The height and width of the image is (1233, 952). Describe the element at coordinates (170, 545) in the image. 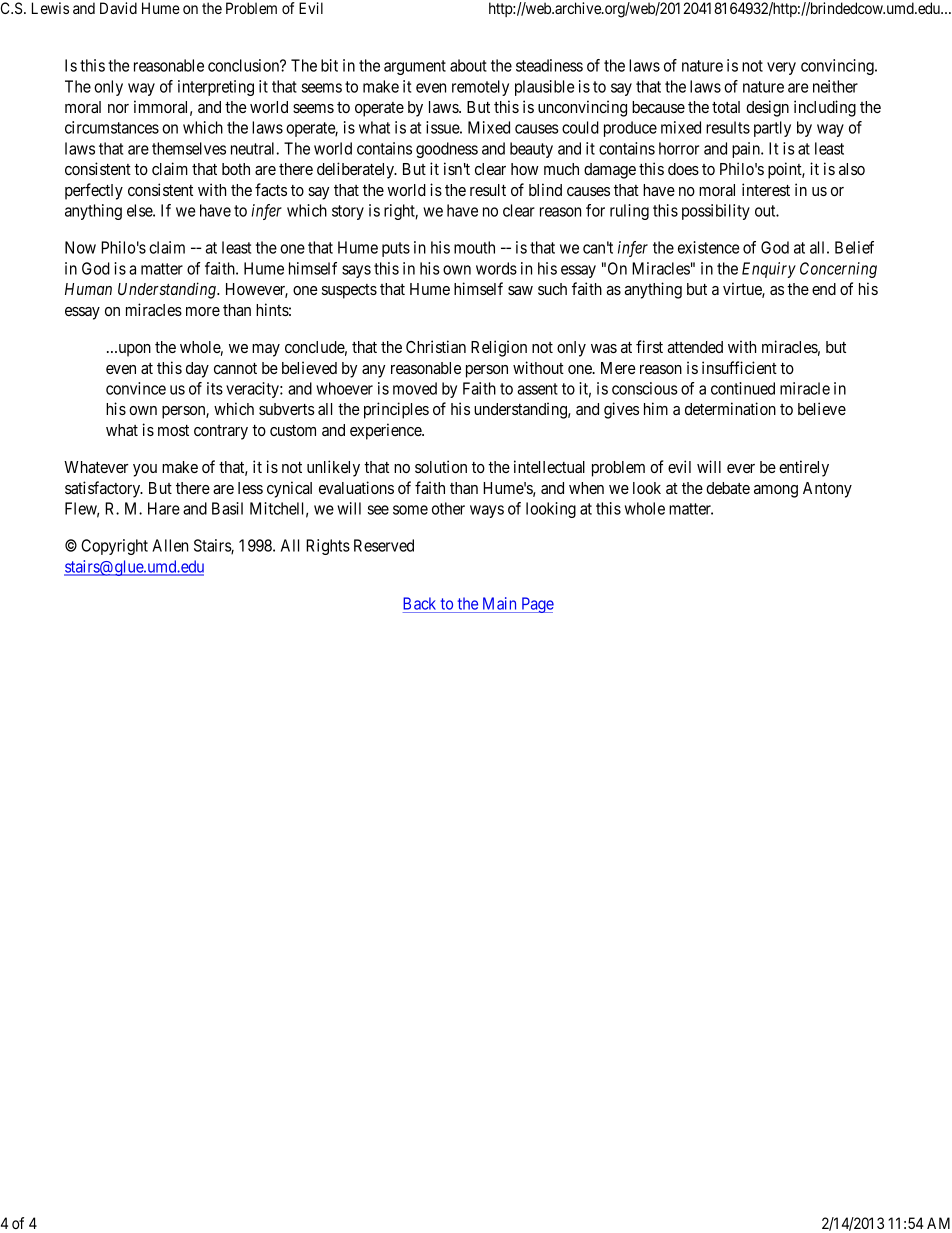

I see `Allen` at that location.
